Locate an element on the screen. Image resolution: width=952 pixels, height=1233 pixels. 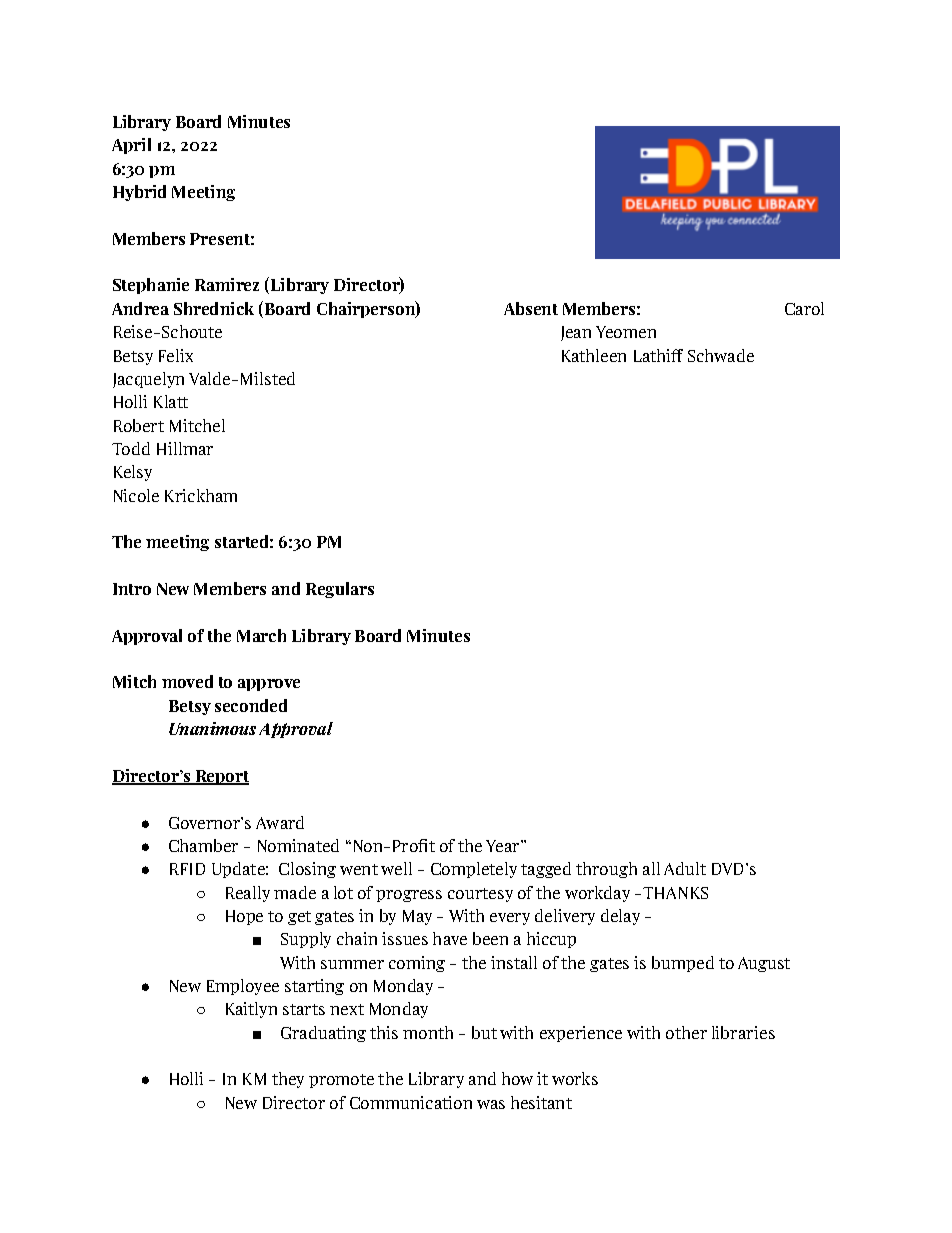
Regulars is located at coordinates (340, 590).
